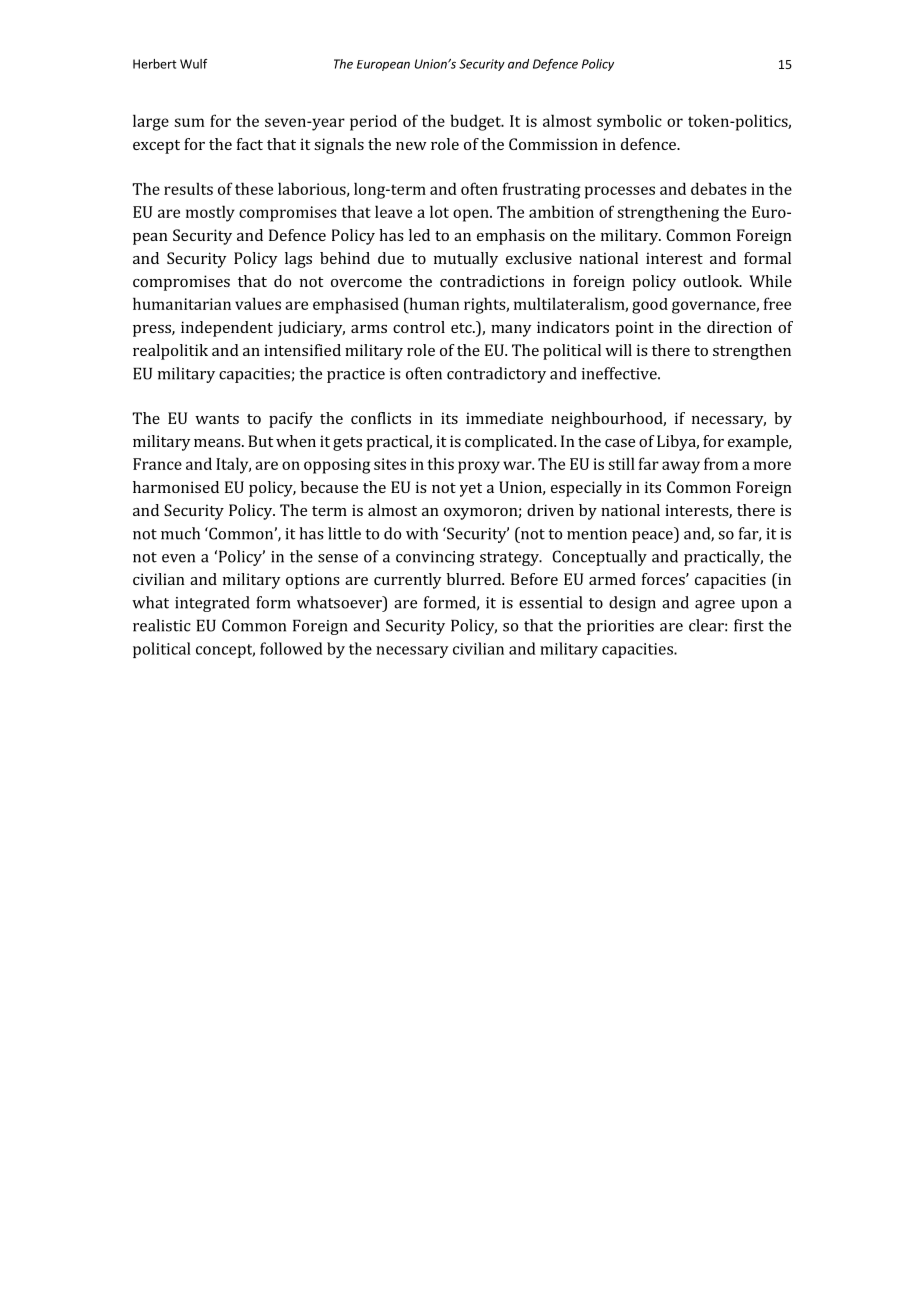 This image has height=1308, width=924. Describe the element at coordinates (476, 122) in the image. I see `budget` at that location.
